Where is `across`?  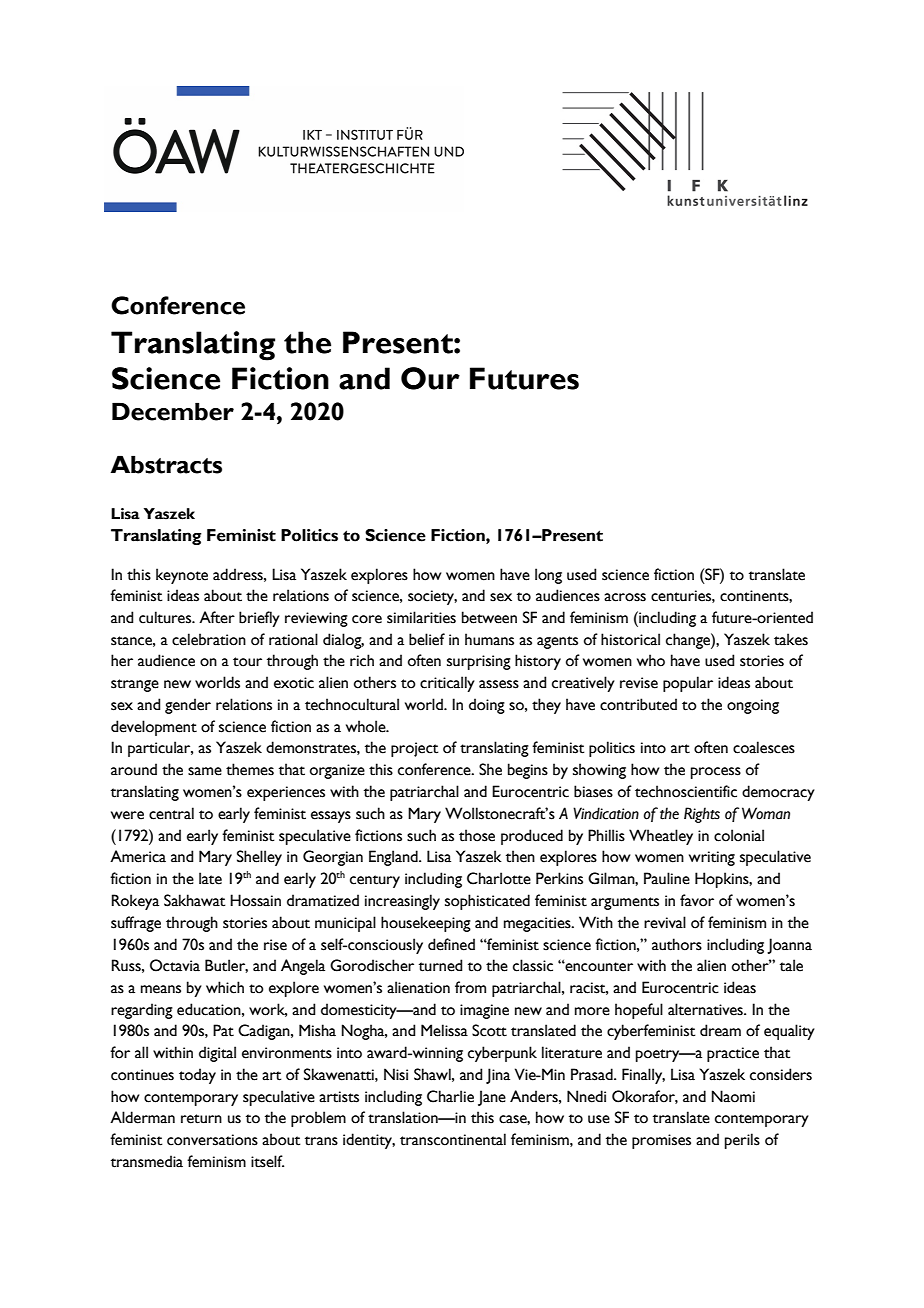
across is located at coordinates (625, 597).
